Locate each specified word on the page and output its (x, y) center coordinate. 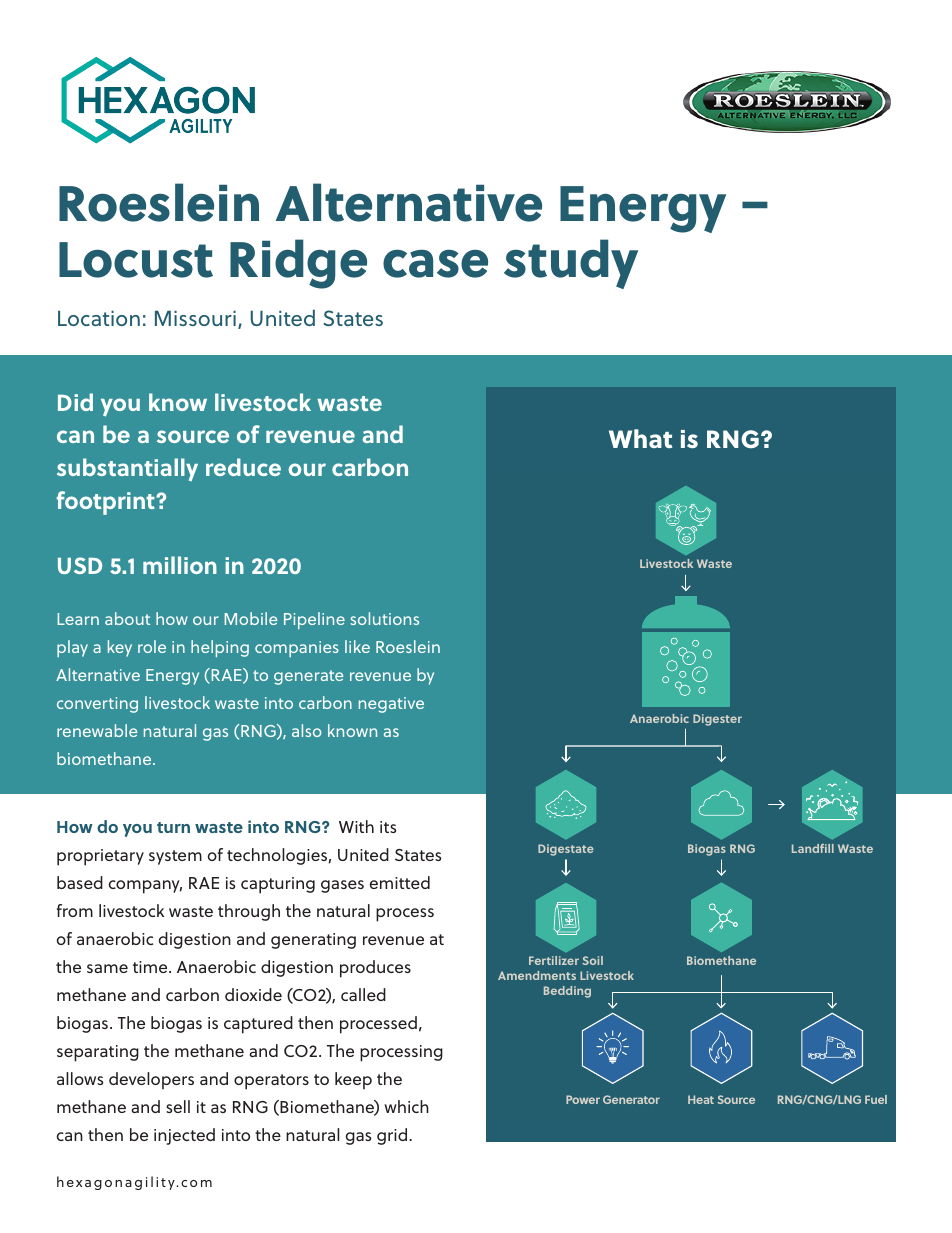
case (435, 263)
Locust (136, 260)
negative (391, 705)
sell (178, 1106)
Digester (717, 720)
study (571, 264)
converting (97, 705)
